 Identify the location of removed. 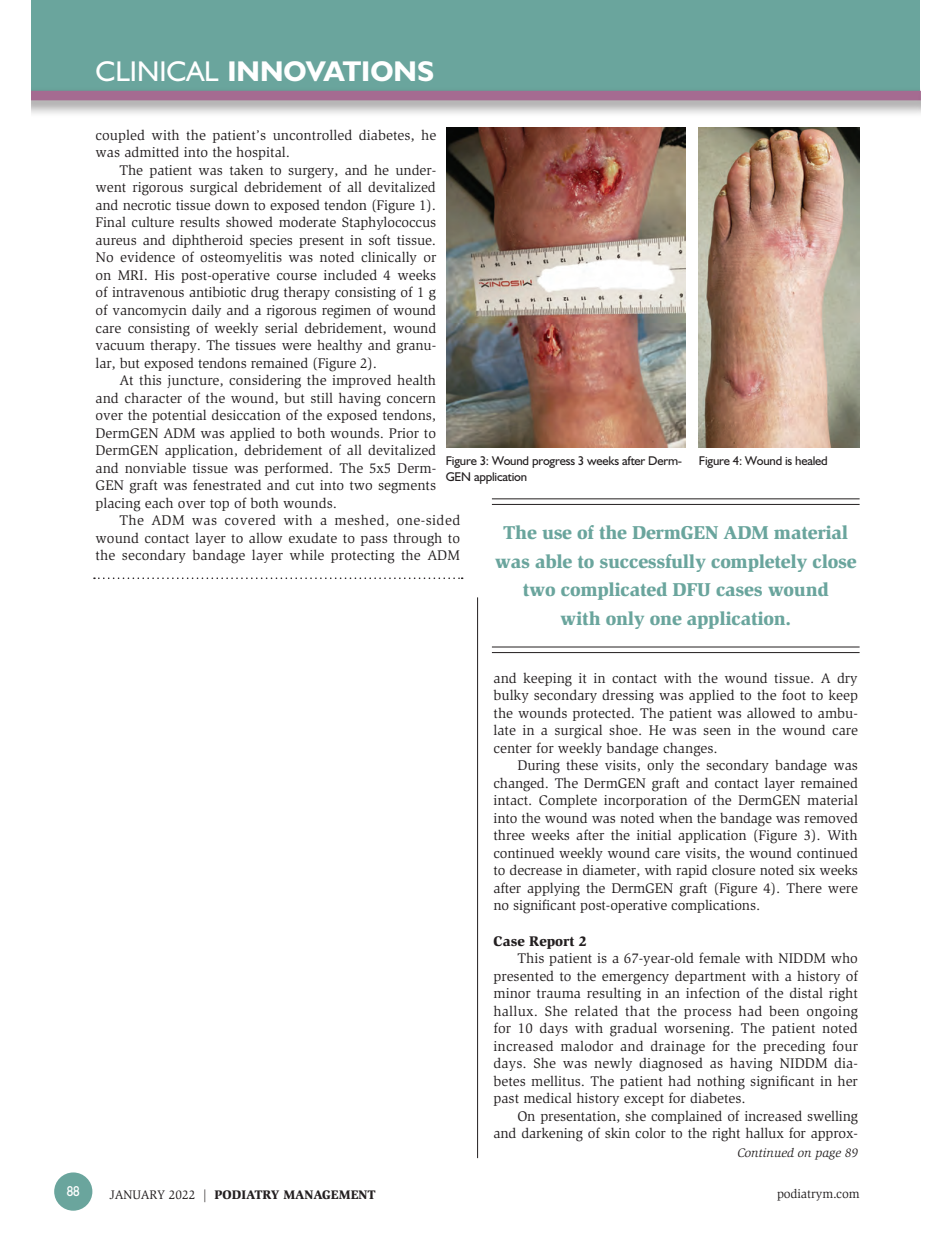
(831, 818).
